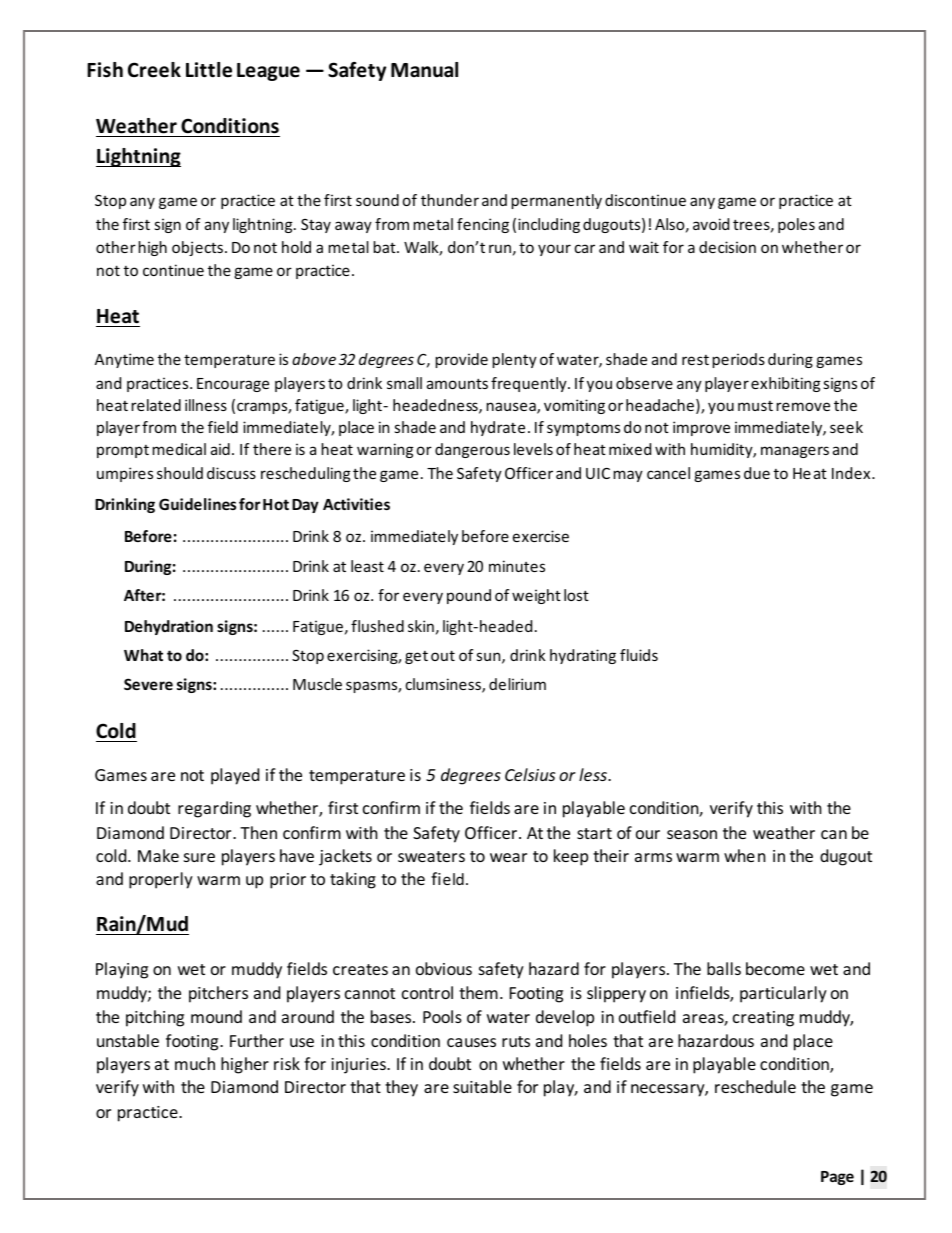 The height and width of the screenshot is (1233, 952). What do you see at coordinates (197, 504) in the screenshot?
I see `Guidelines` at bounding box center [197, 504].
